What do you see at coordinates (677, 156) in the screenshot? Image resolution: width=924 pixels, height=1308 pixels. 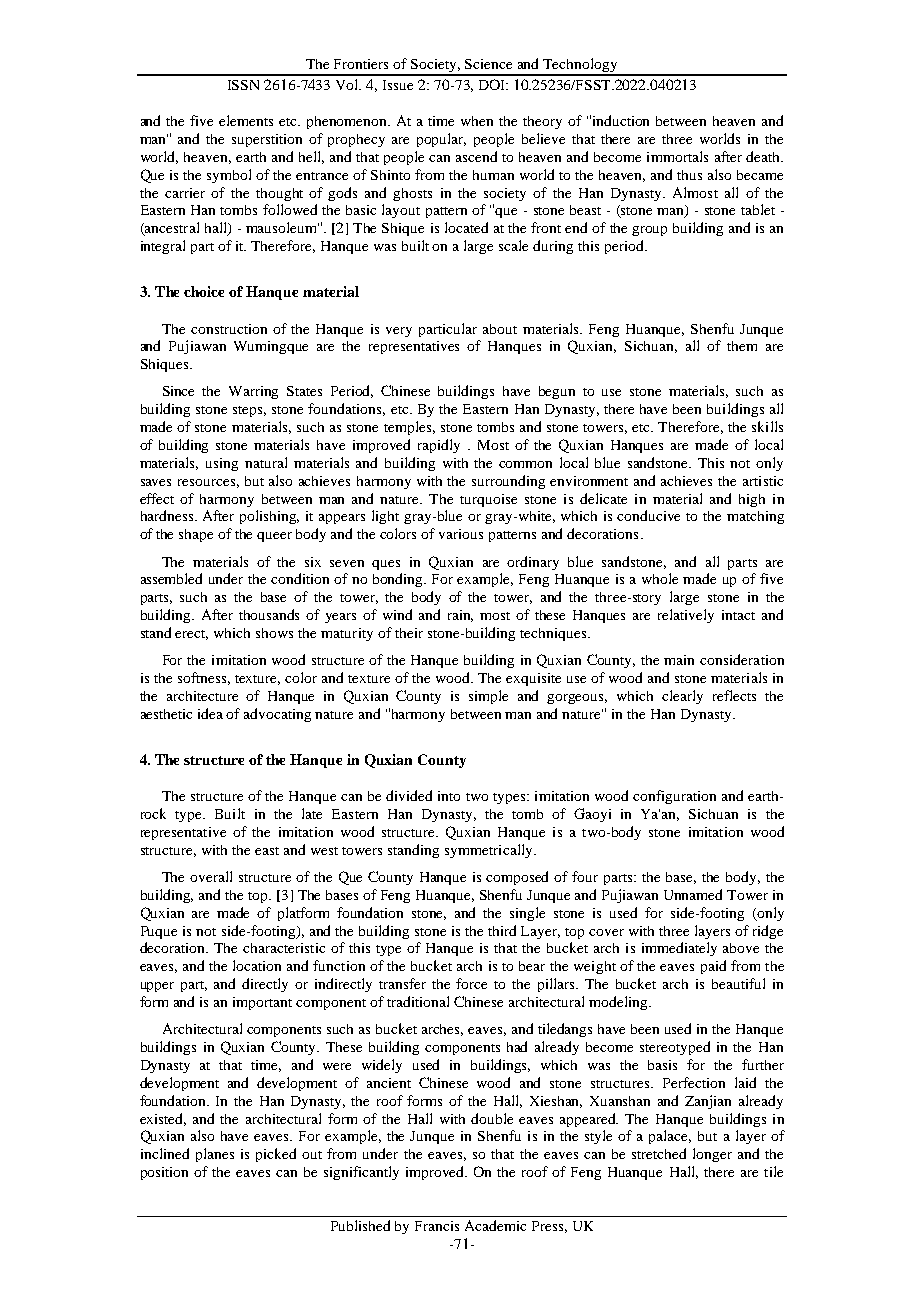 I see `immortals` at bounding box center [677, 156].
